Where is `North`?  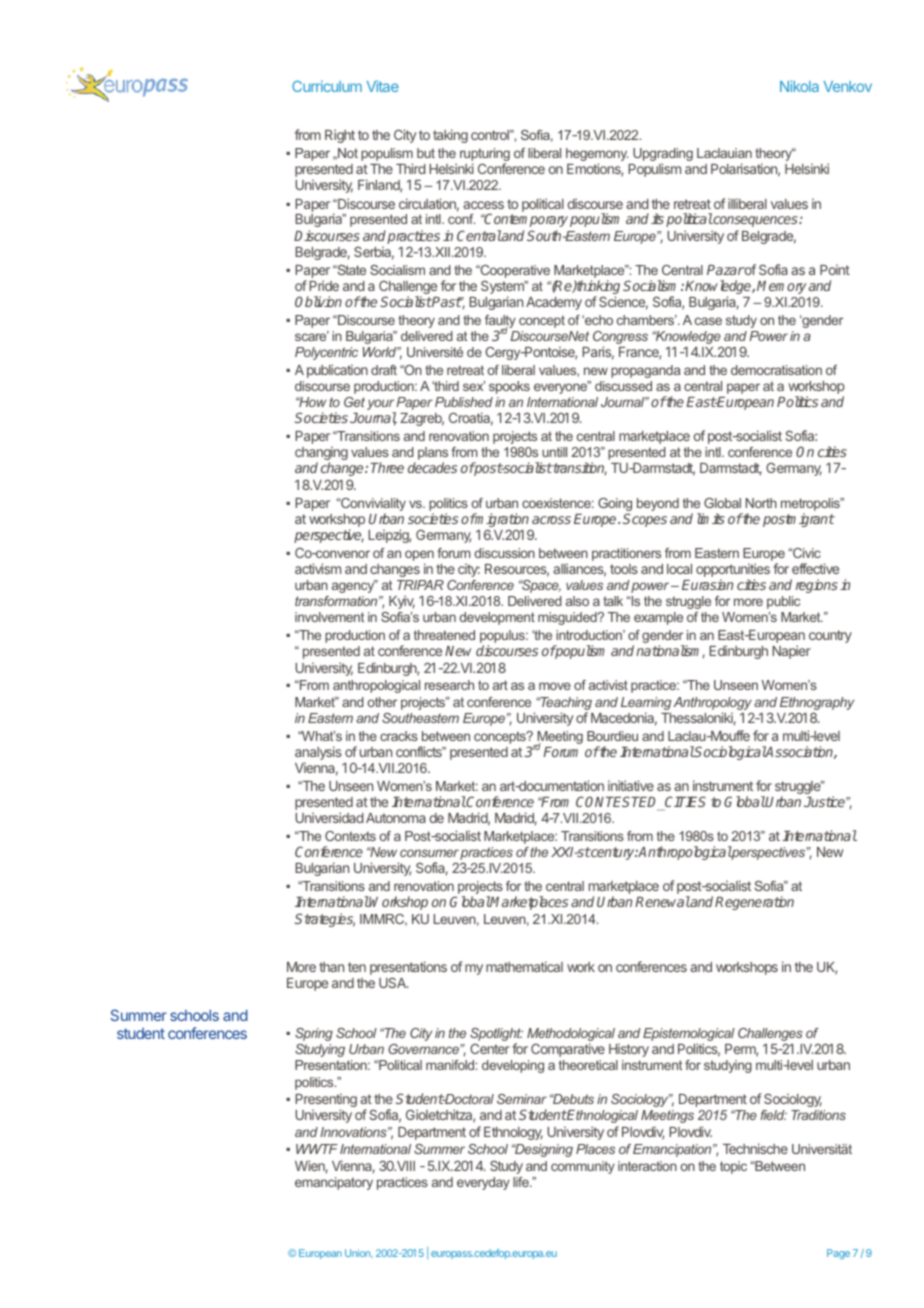
North is located at coordinates (761, 503).
